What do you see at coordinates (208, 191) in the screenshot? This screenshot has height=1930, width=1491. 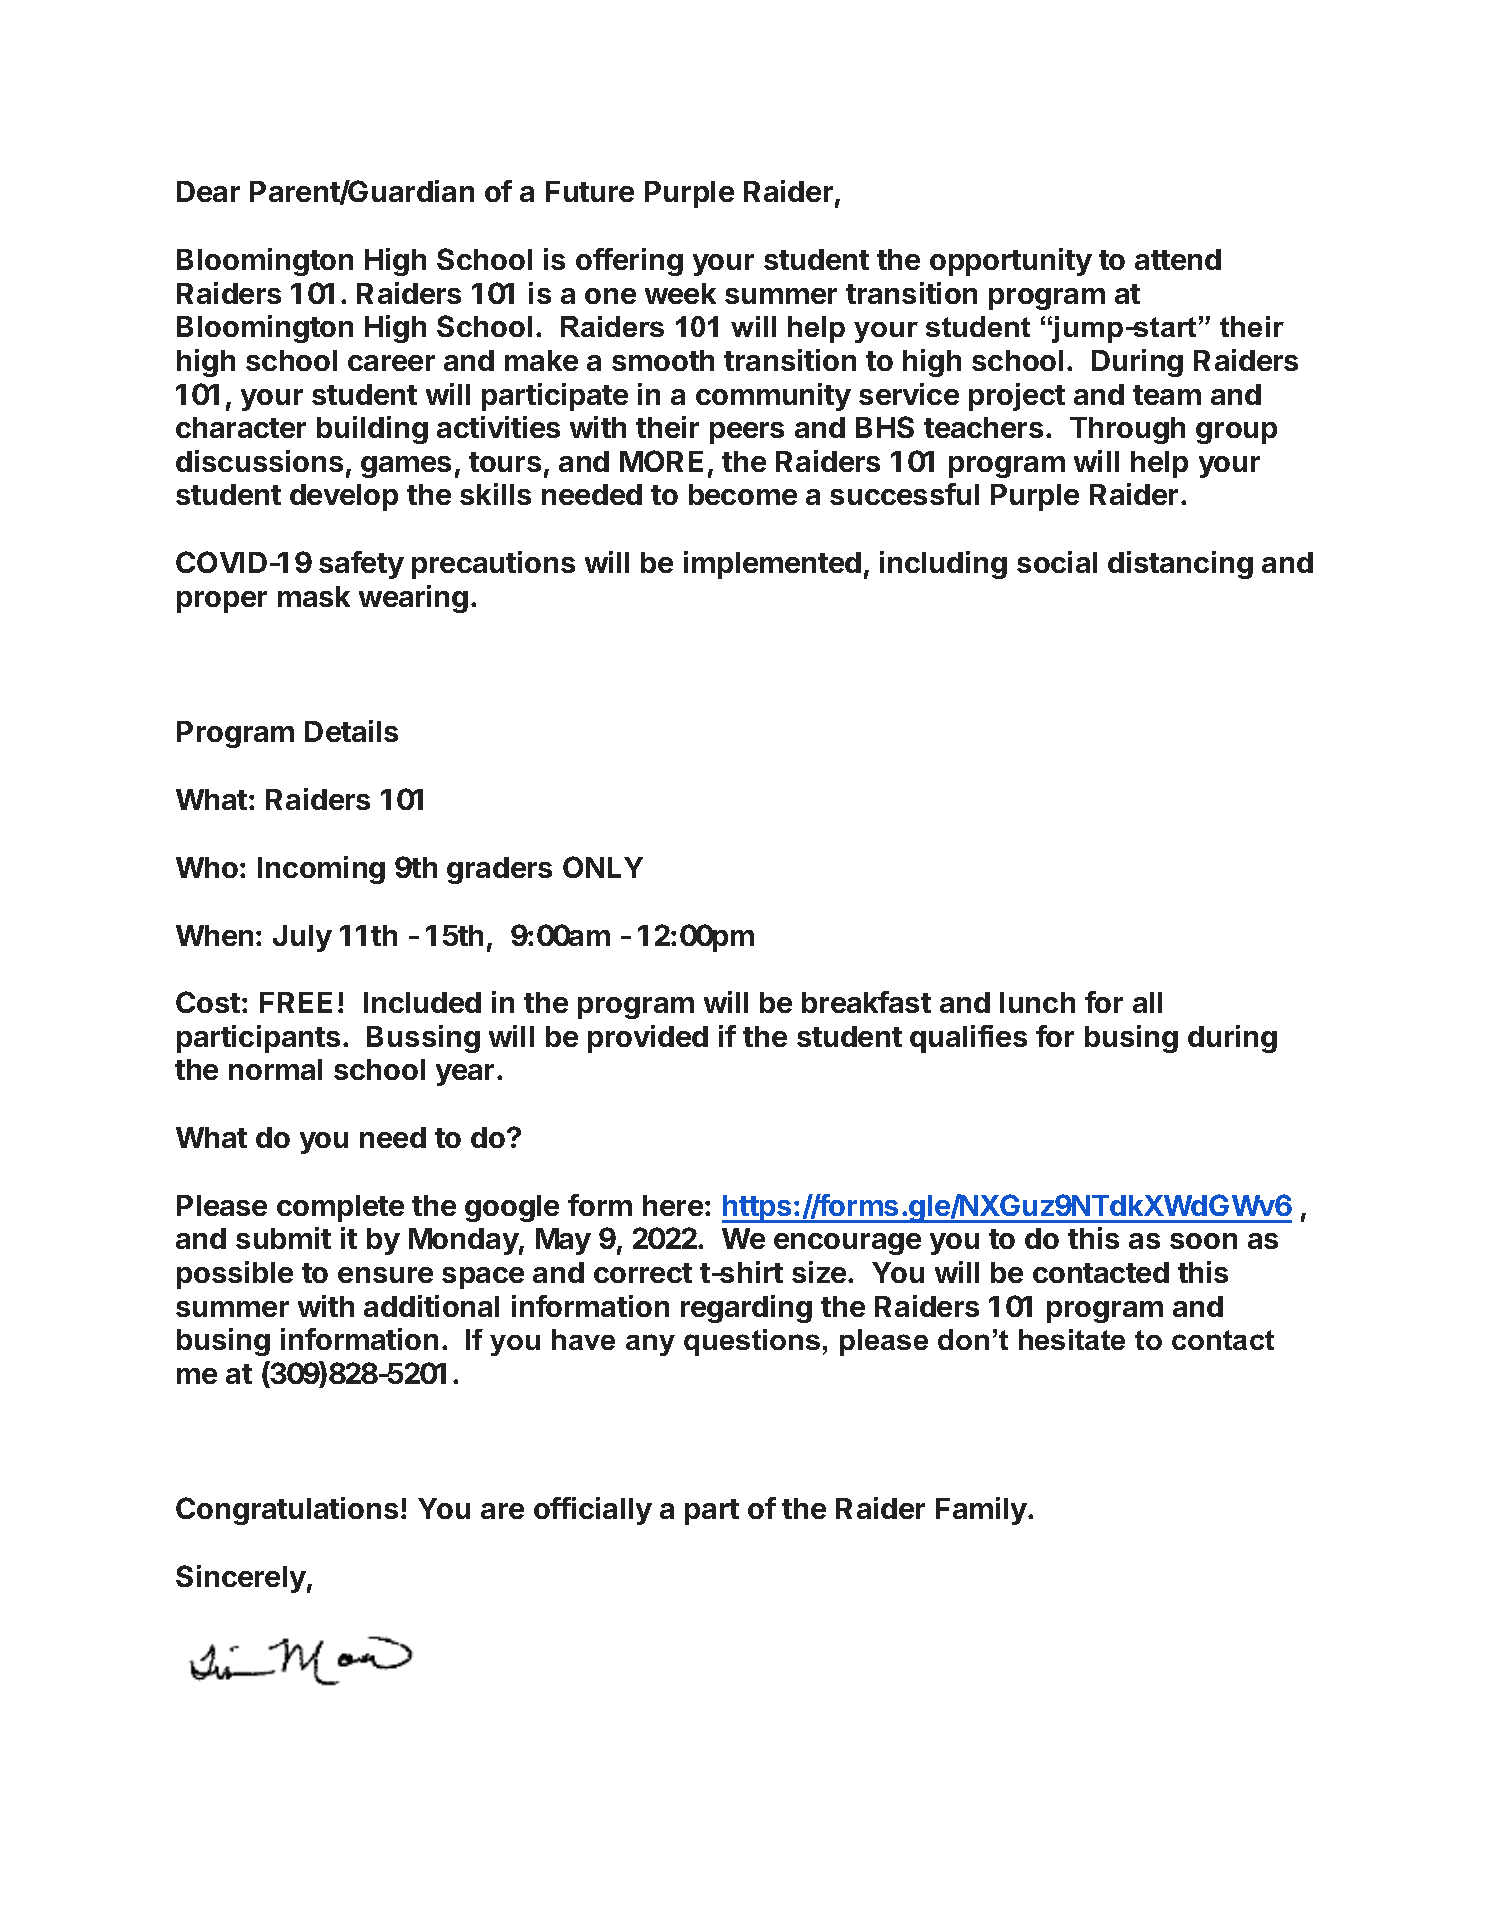 I see `Dear` at bounding box center [208, 191].
